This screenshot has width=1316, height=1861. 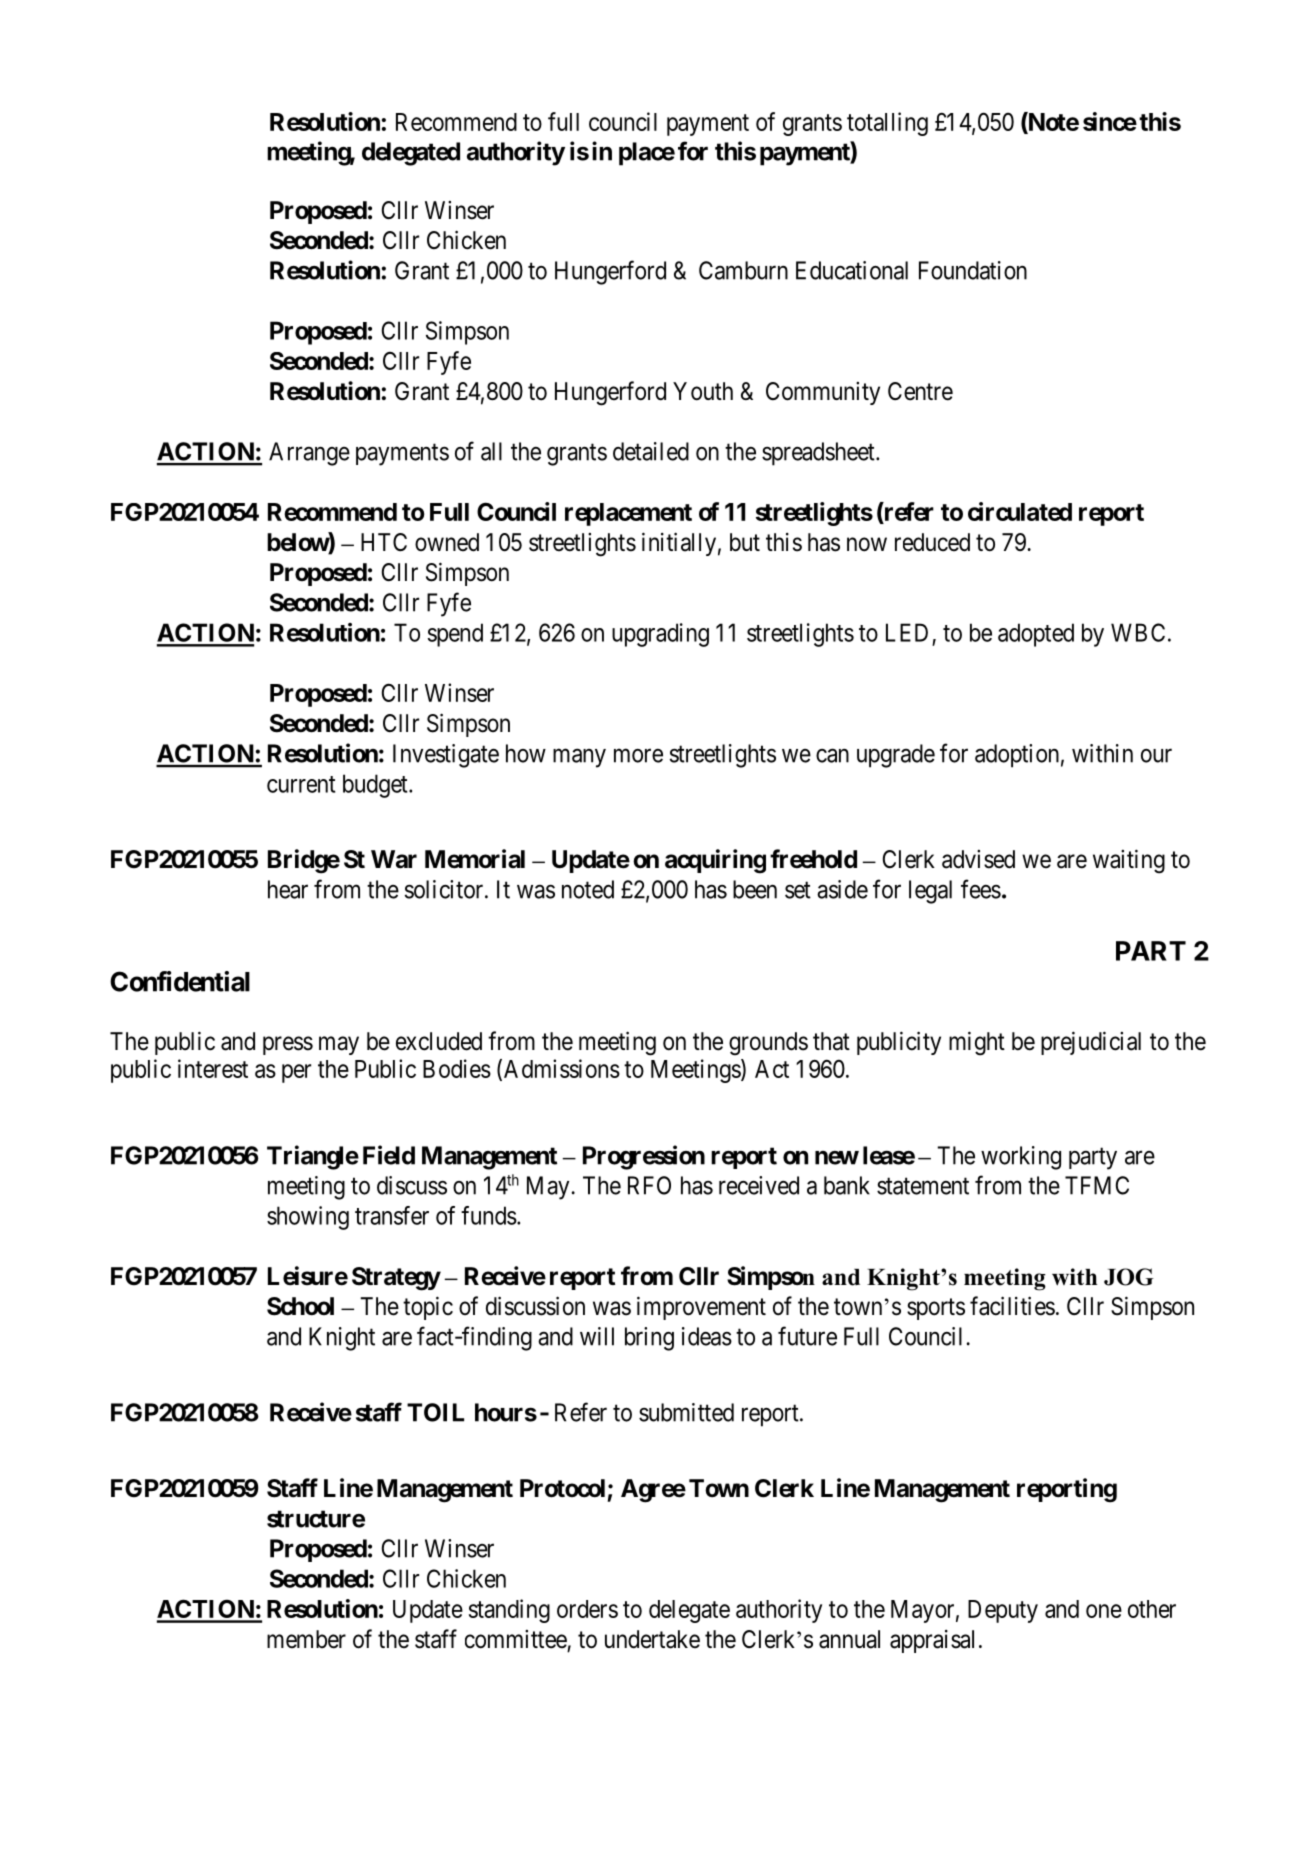 What do you see at coordinates (309, 454) in the screenshot?
I see `Arrange` at bounding box center [309, 454].
